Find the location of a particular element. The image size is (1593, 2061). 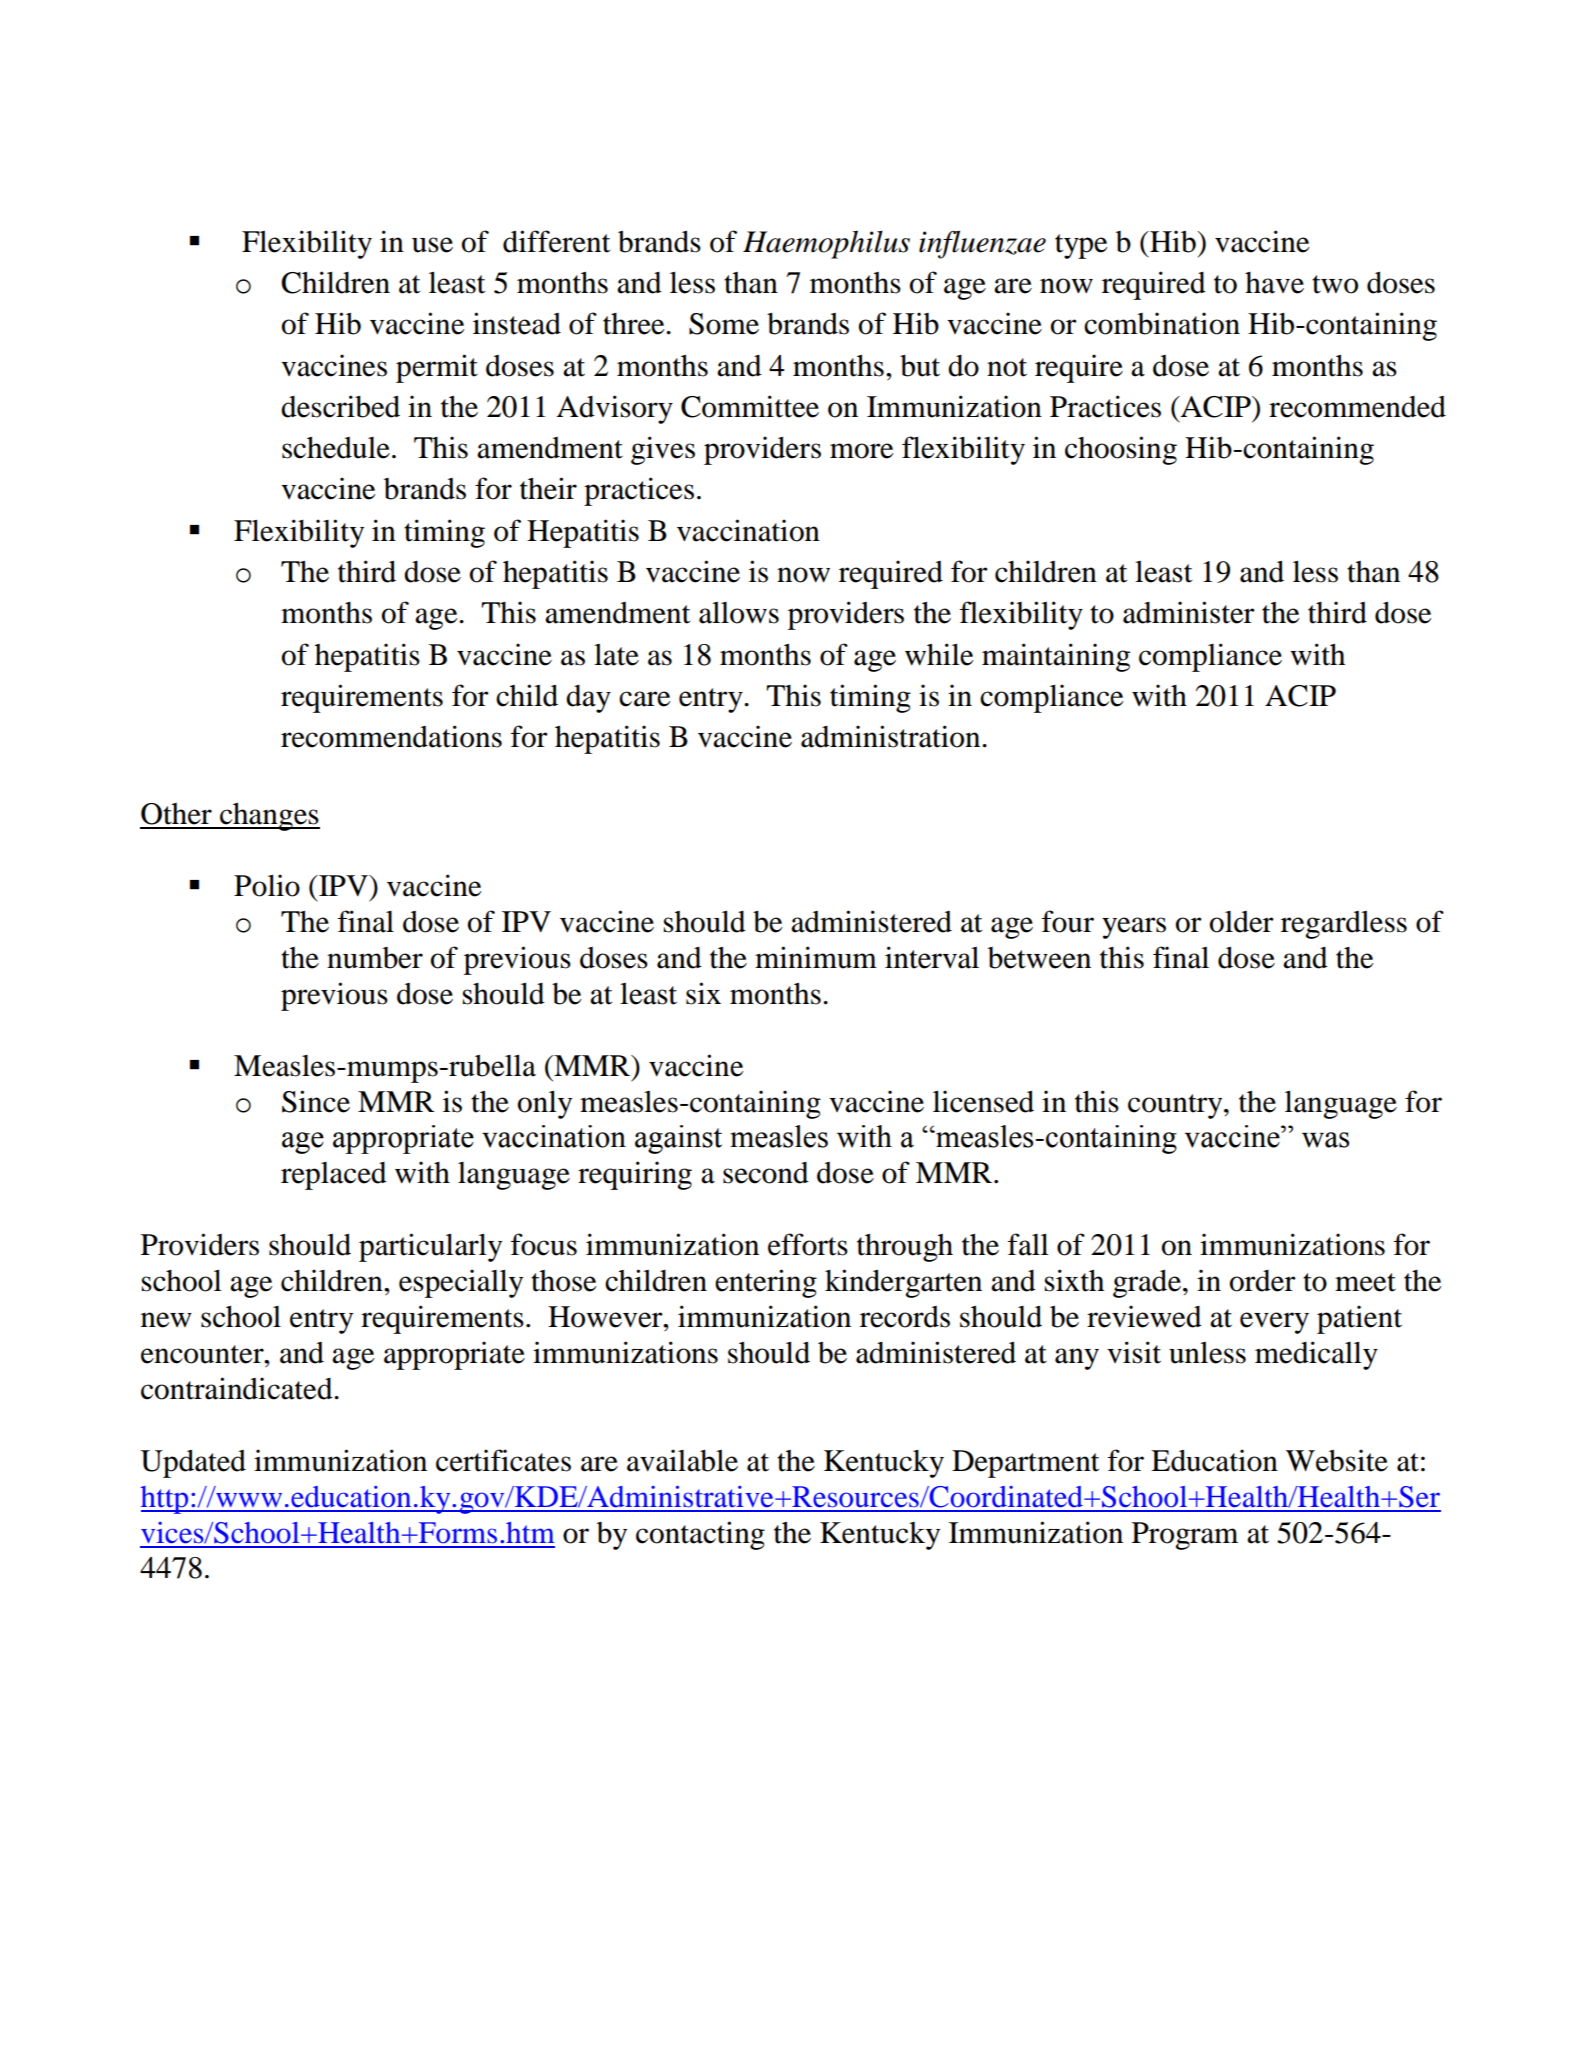

Polio is located at coordinates (267, 885).
